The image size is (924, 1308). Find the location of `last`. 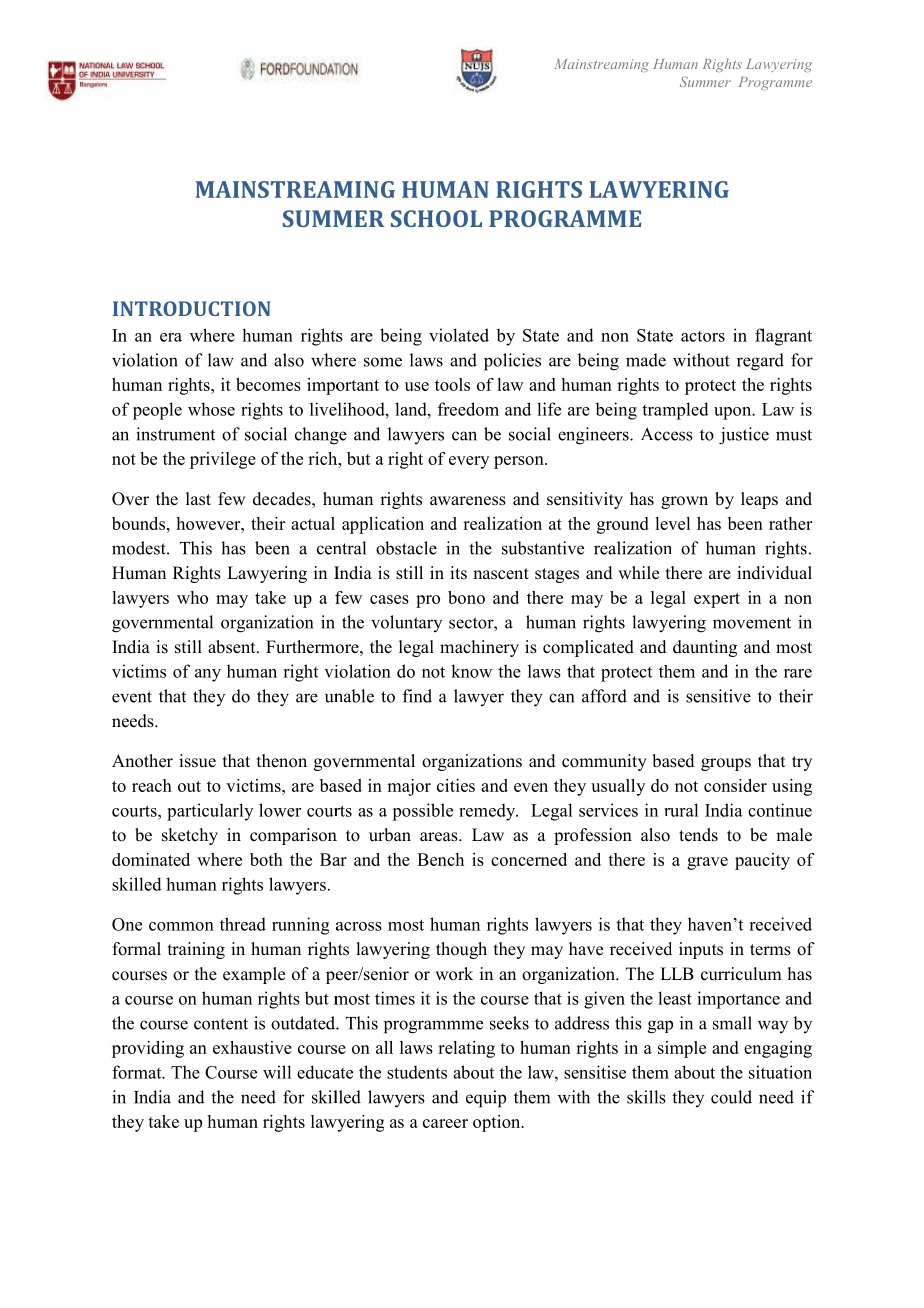

last is located at coordinates (198, 499).
